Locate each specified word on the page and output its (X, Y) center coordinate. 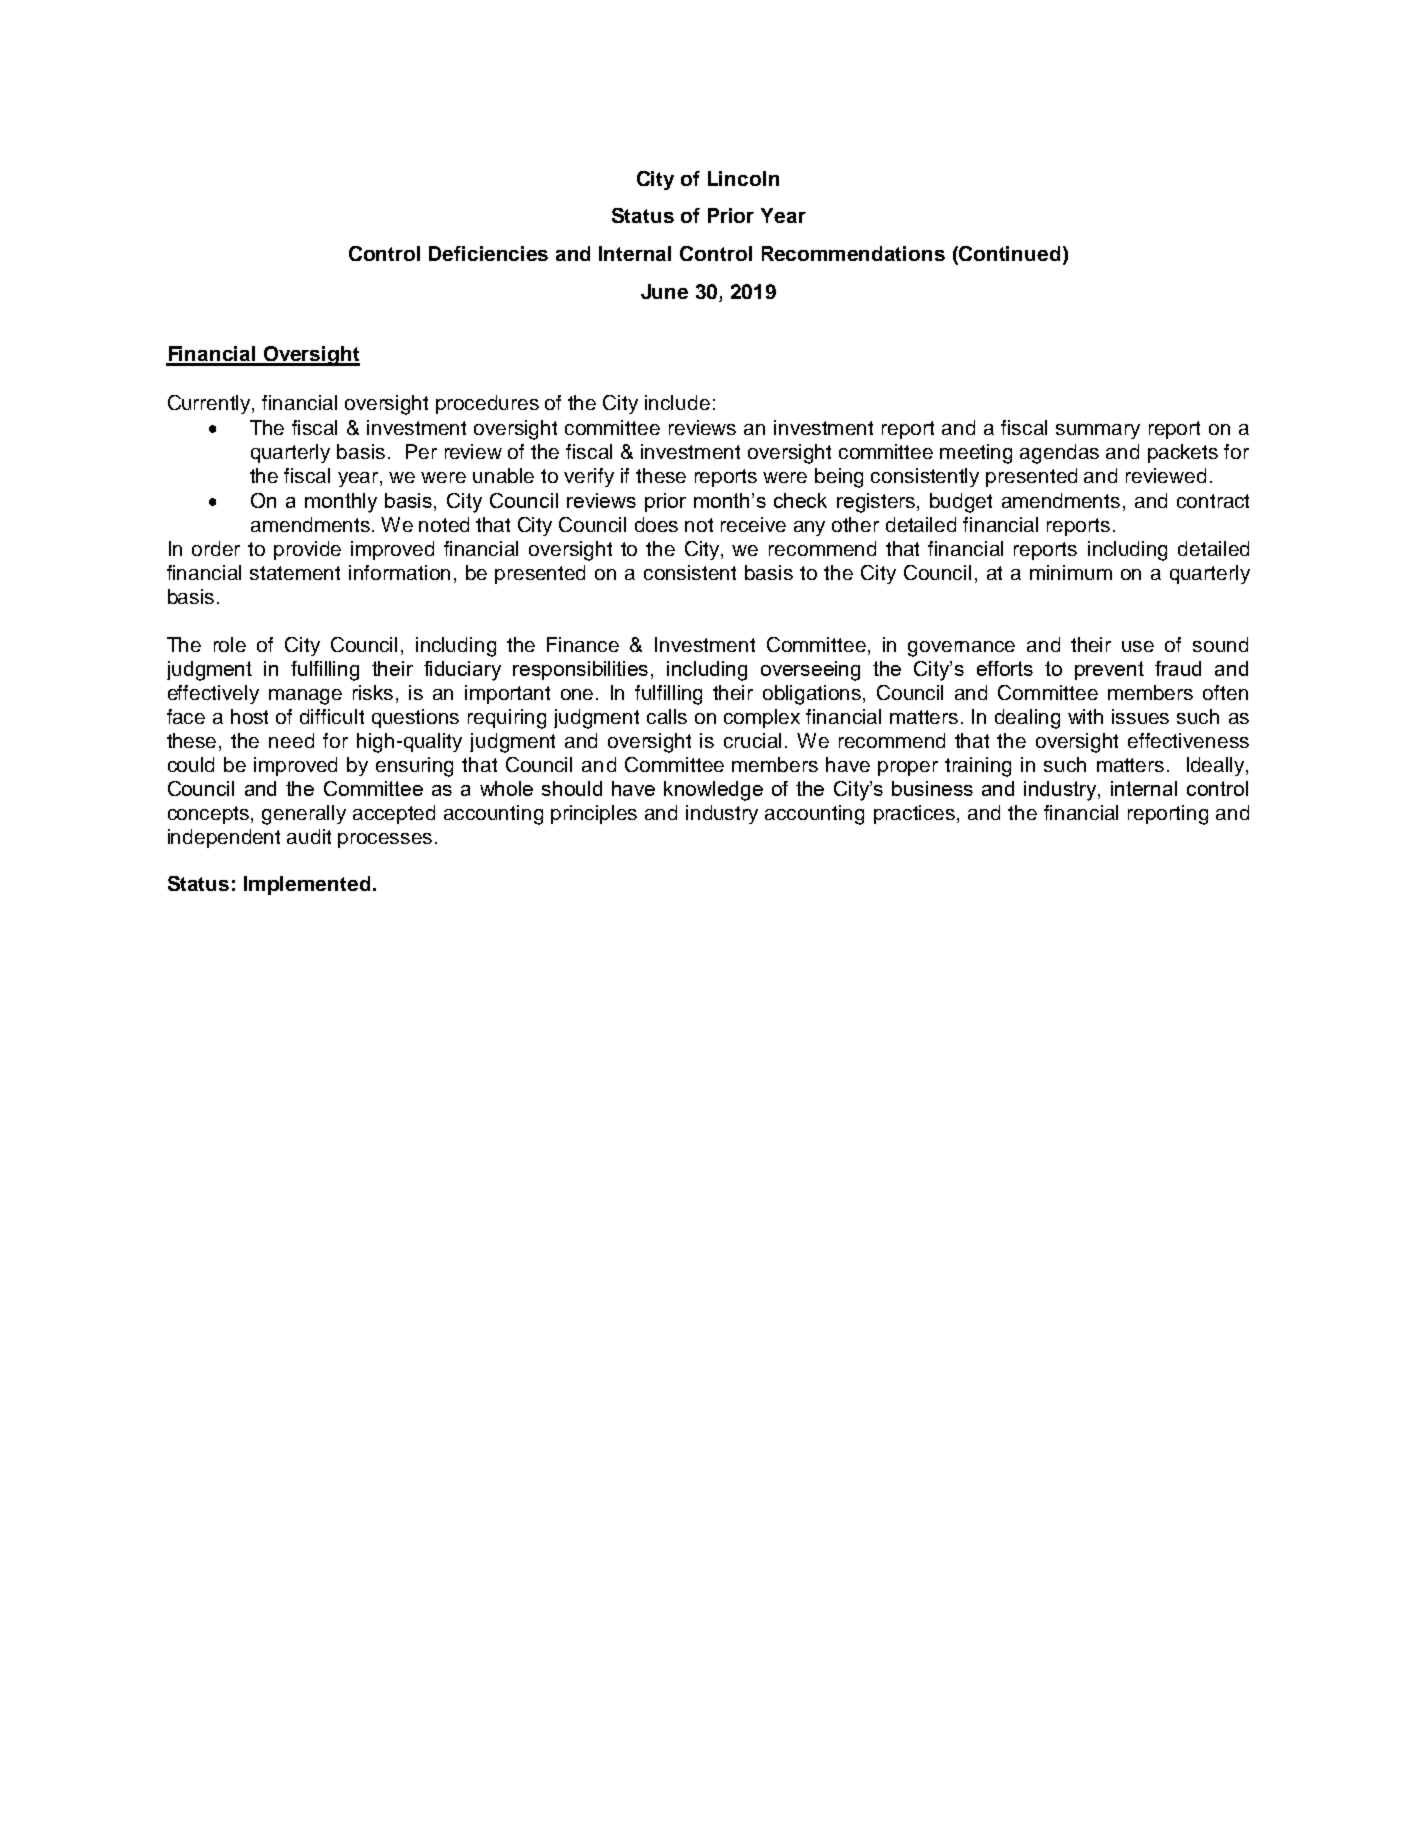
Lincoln (743, 178)
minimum (1071, 572)
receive (753, 524)
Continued (1008, 255)
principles (594, 814)
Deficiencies (488, 253)
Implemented (307, 885)
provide (307, 550)
